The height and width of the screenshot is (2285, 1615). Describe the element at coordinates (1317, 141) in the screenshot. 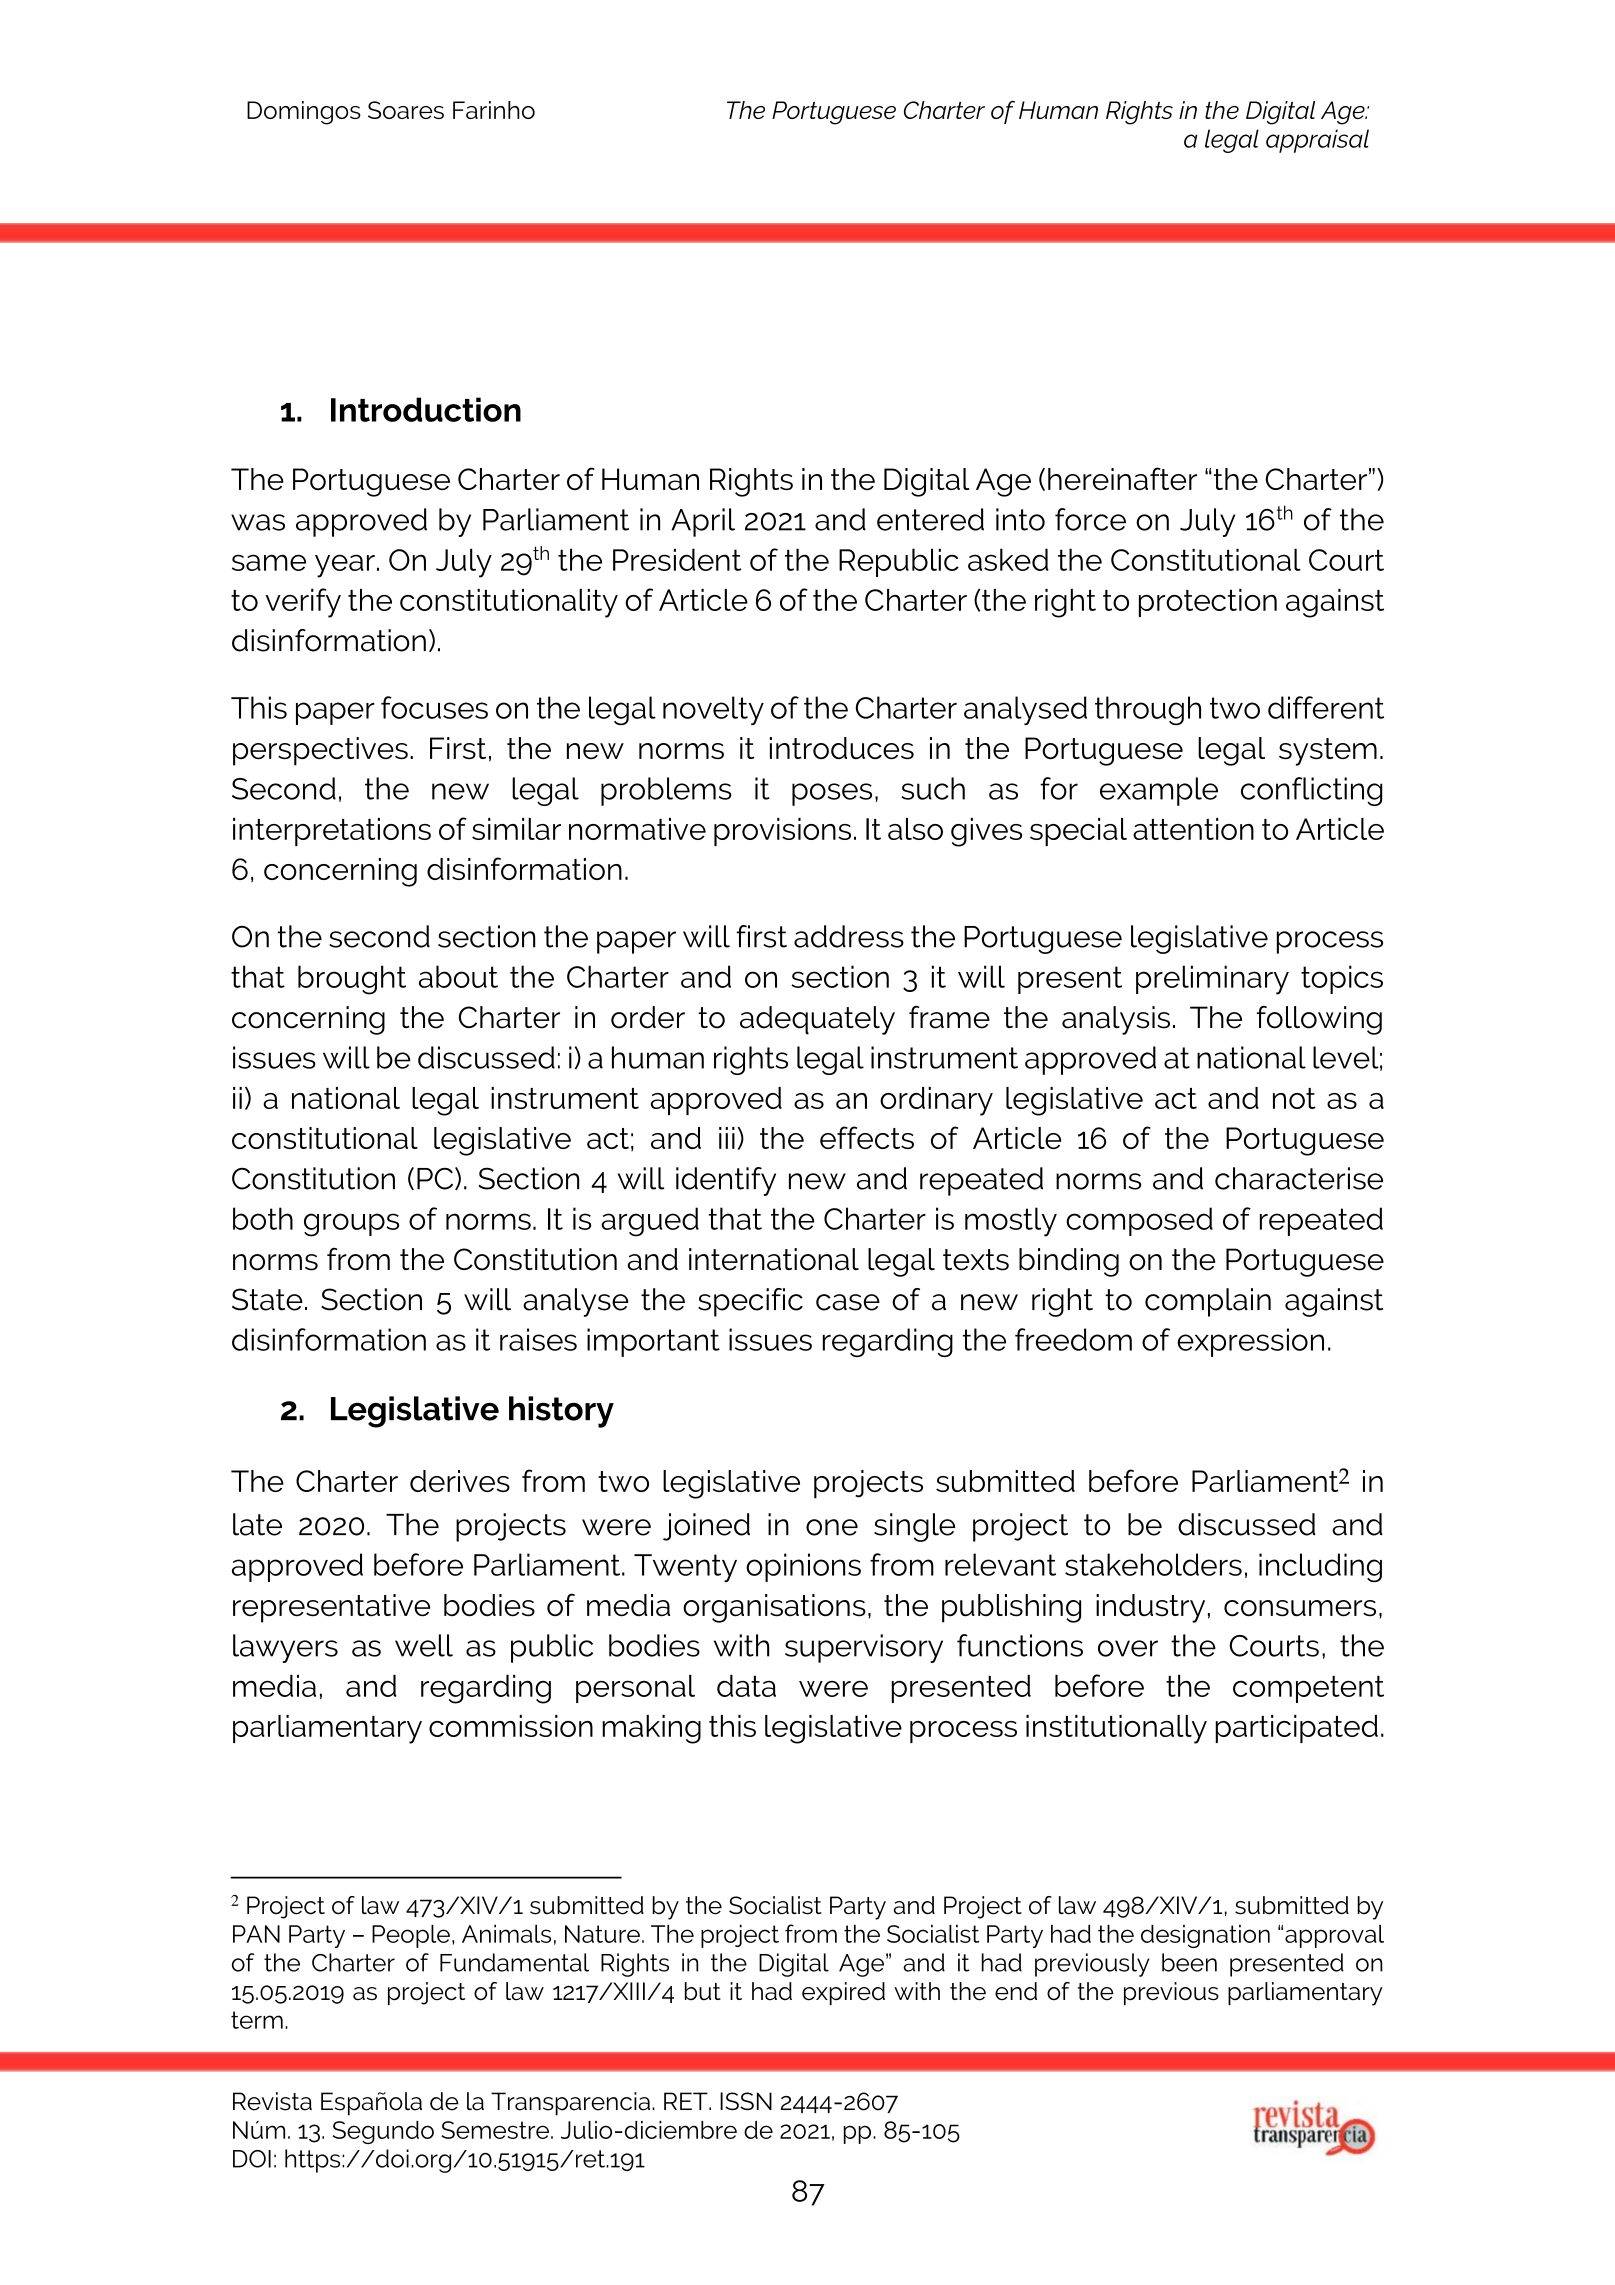

I see `appraisal` at that location.
